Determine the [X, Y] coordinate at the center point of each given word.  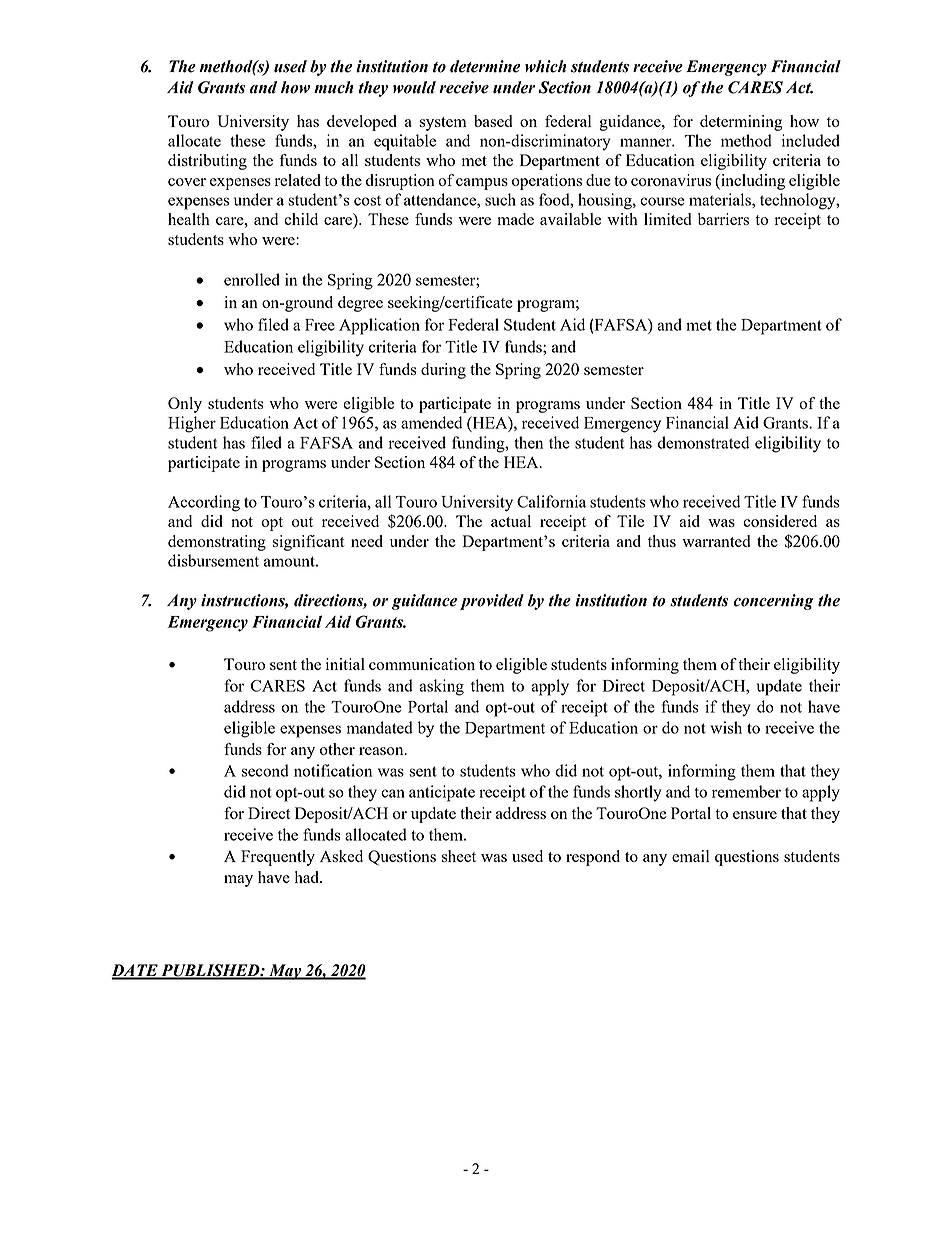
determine [485, 66]
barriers [723, 219]
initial [345, 664]
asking [441, 687]
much [333, 87]
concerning [773, 602]
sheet [459, 856]
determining [741, 123]
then [528, 442]
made [515, 219]
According [204, 503]
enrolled [252, 279]
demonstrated [703, 442]
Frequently [278, 858]
